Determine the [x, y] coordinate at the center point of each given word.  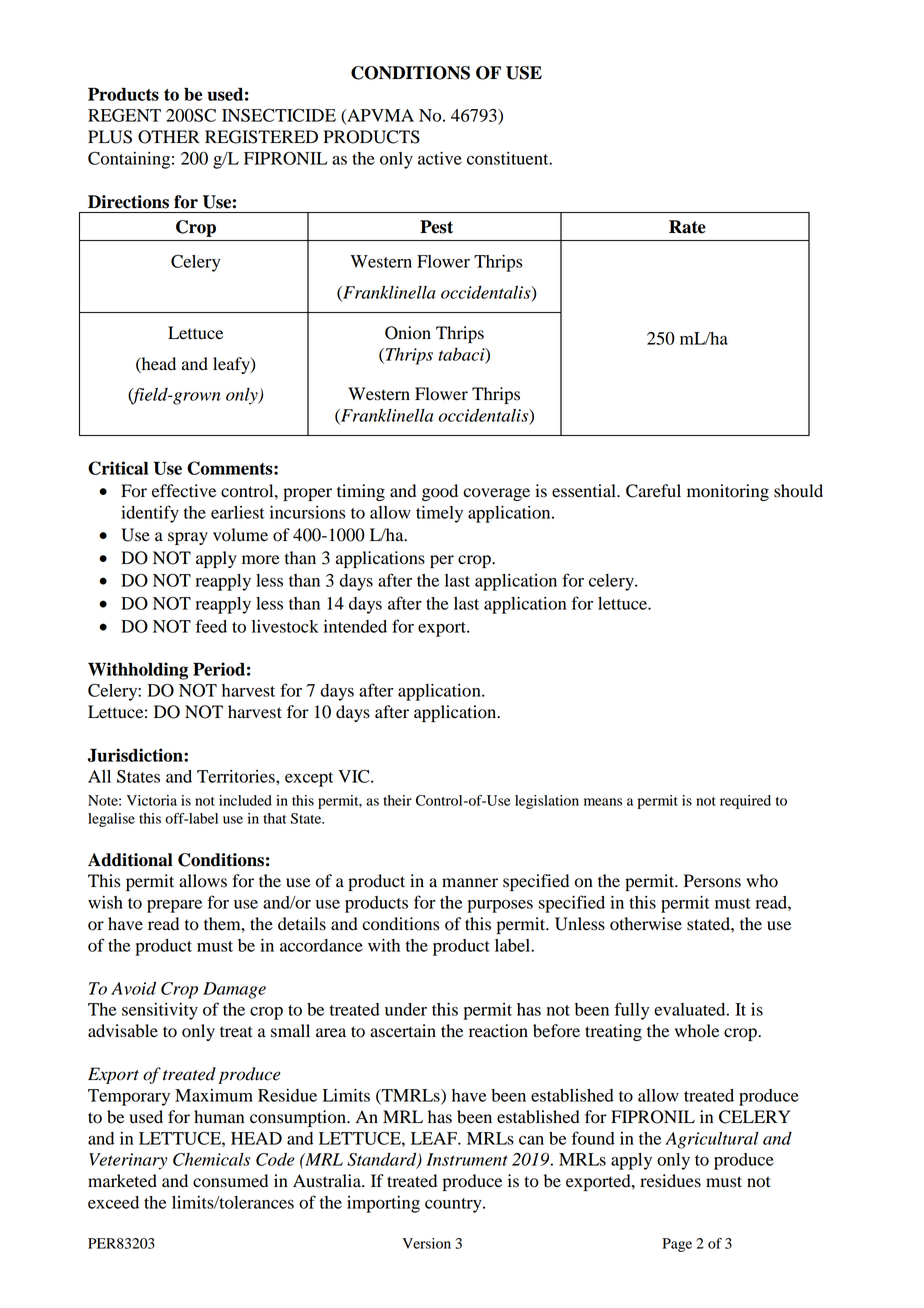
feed [211, 626]
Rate [687, 227]
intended [355, 626]
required [745, 802]
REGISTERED [261, 137]
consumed [230, 1181]
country [454, 1205]
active [440, 158]
